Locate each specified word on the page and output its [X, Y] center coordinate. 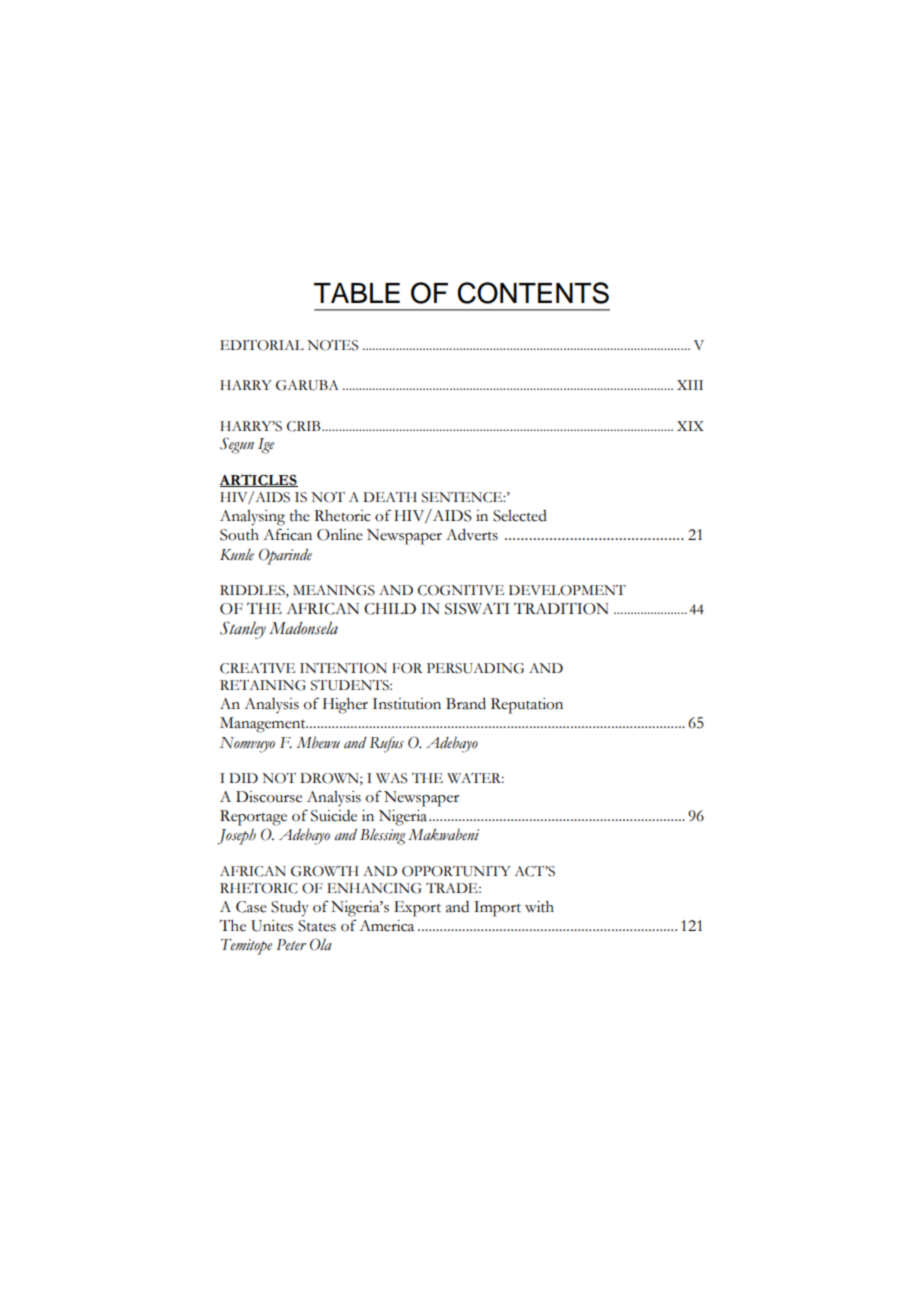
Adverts [472, 535]
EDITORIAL [262, 345]
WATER [475, 778]
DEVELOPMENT [567, 590]
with [539, 907]
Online [340, 535]
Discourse [269, 797]
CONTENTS [533, 293]
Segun [237, 445]
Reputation [527, 706]
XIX [690, 426]
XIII [690, 385]
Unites [272, 926]
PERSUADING [475, 668]
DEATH [390, 497]
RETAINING [263, 685]
